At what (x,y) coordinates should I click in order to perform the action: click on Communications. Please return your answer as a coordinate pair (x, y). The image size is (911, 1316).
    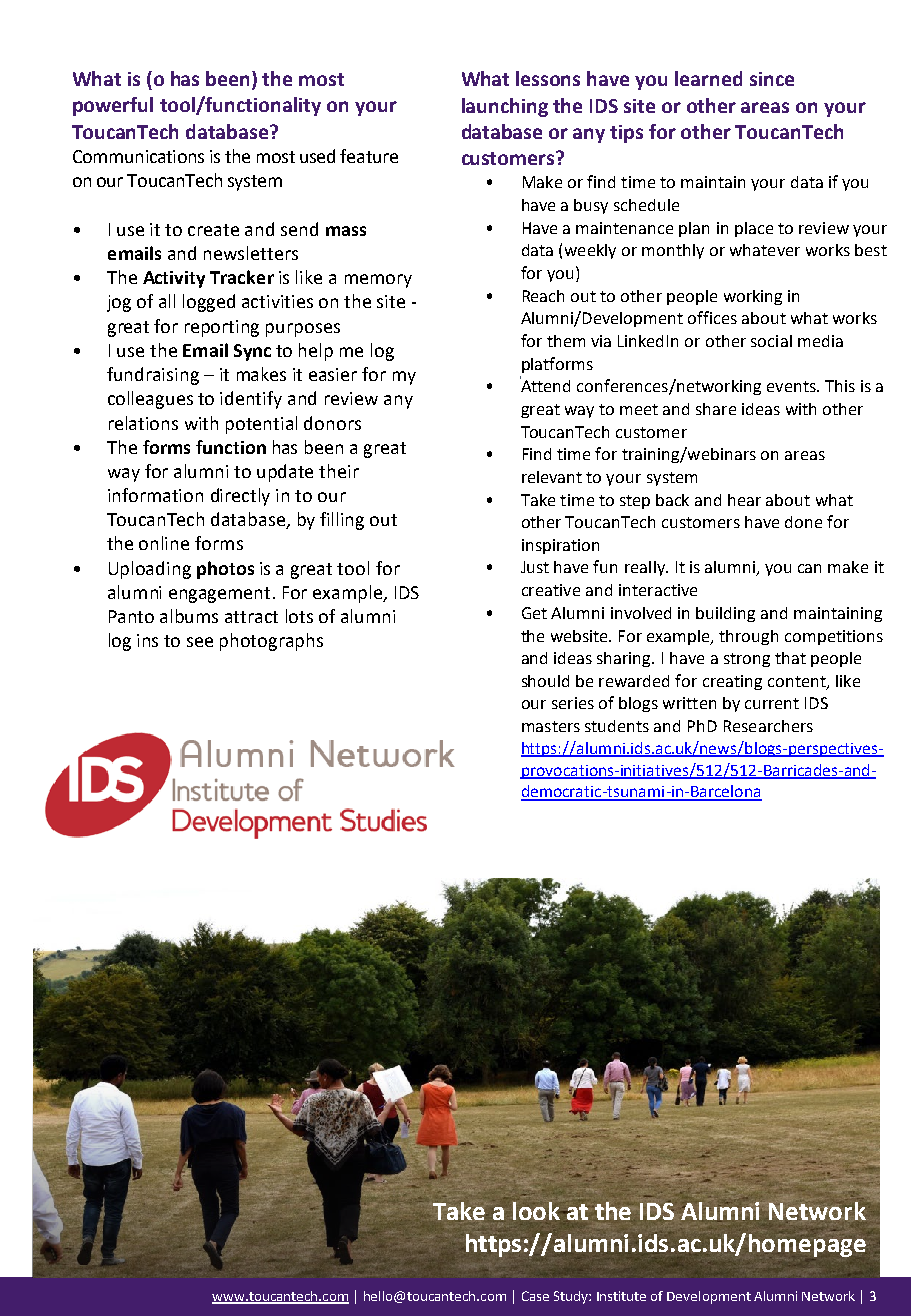
    Looking at the image, I should click on (138, 156).
